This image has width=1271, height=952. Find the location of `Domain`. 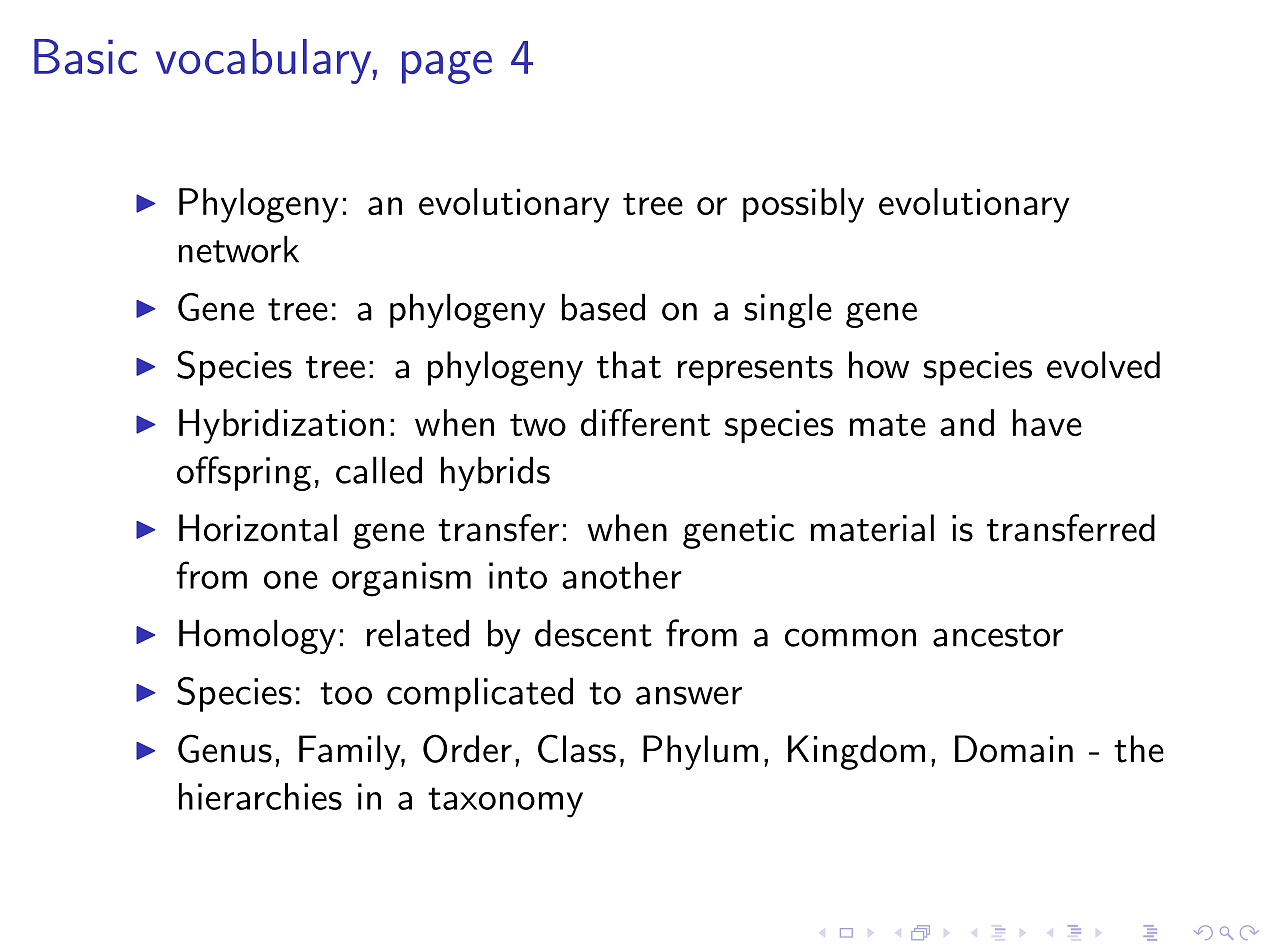

Domain is located at coordinates (1014, 749).
